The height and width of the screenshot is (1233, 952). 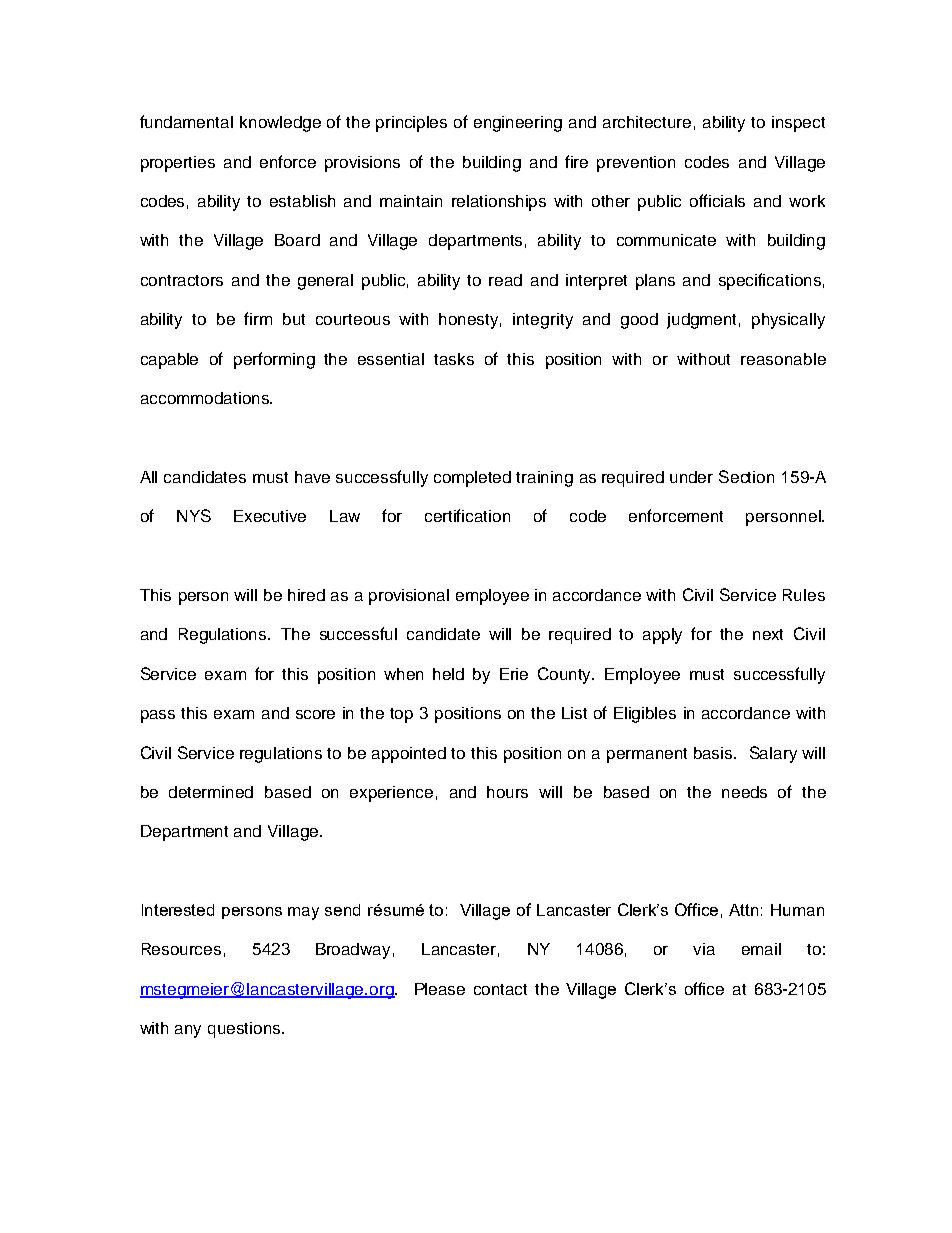 What do you see at coordinates (158, 716) in the screenshot?
I see `pass` at bounding box center [158, 716].
